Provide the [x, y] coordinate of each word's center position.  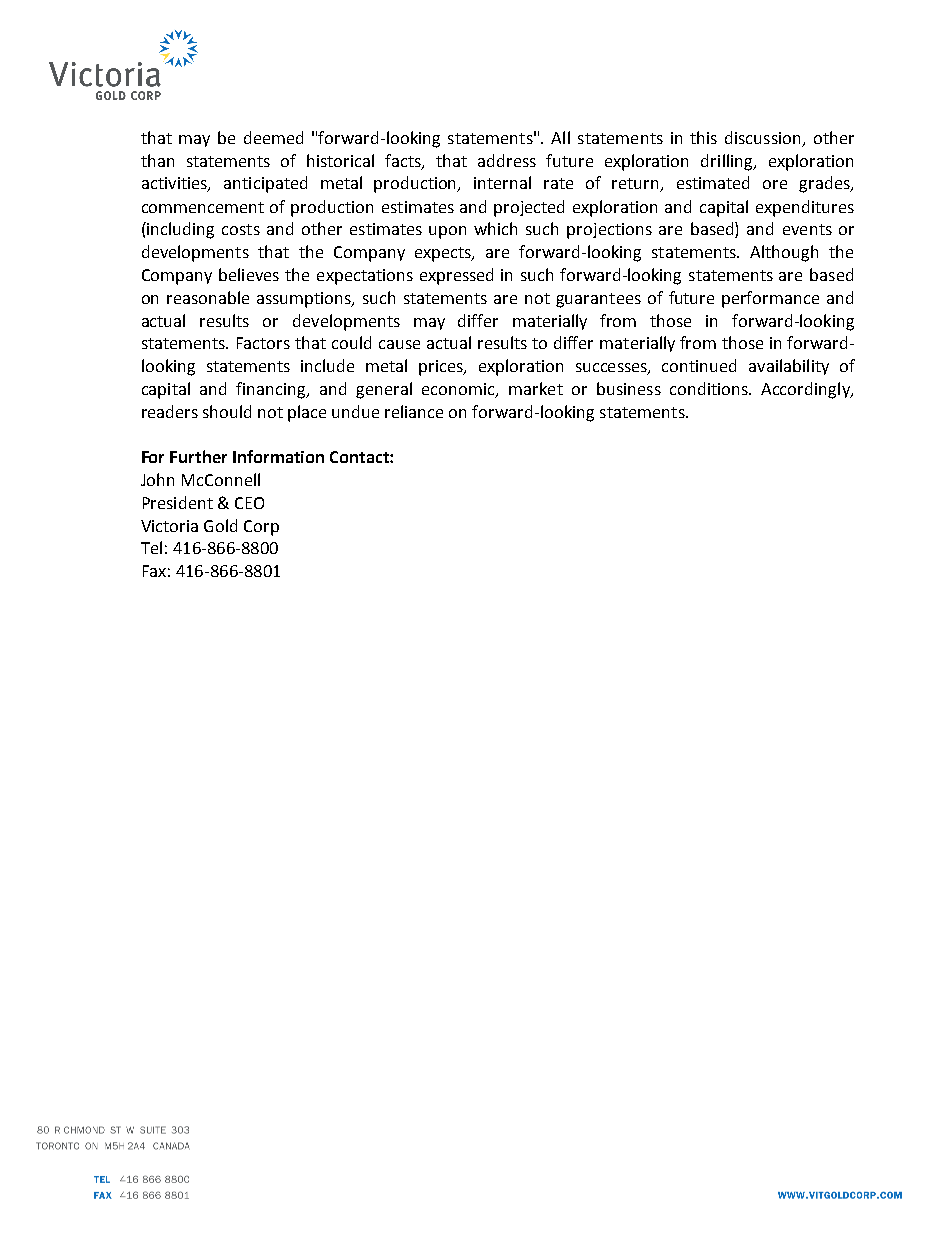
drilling [728, 162]
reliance [414, 411]
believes [249, 274]
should [227, 411]
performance [770, 299]
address [507, 160]
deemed [273, 137]
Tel [151, 547]
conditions [710, 388]
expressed [456, 276]
